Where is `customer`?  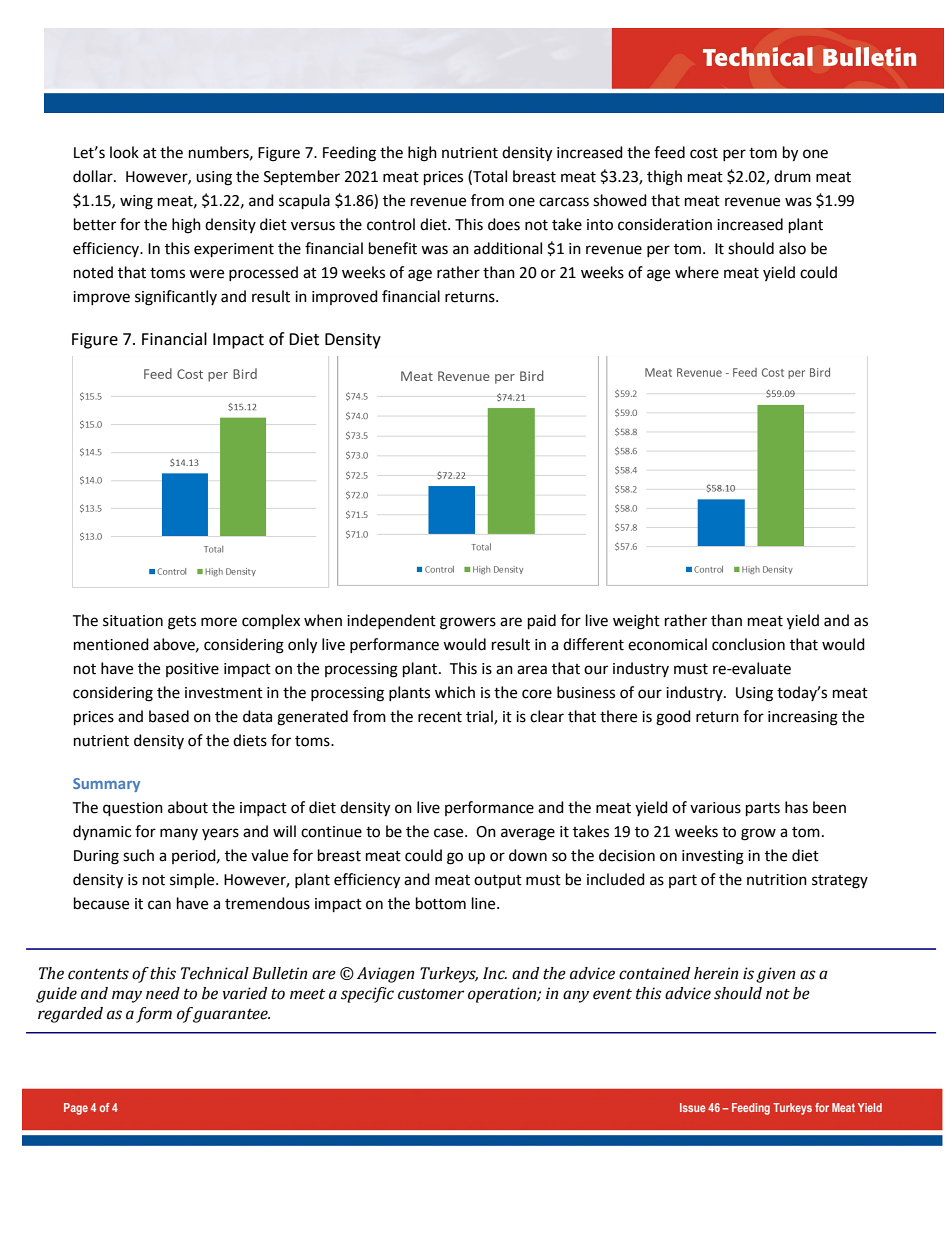 customer is located at coordinates (431, 994).
